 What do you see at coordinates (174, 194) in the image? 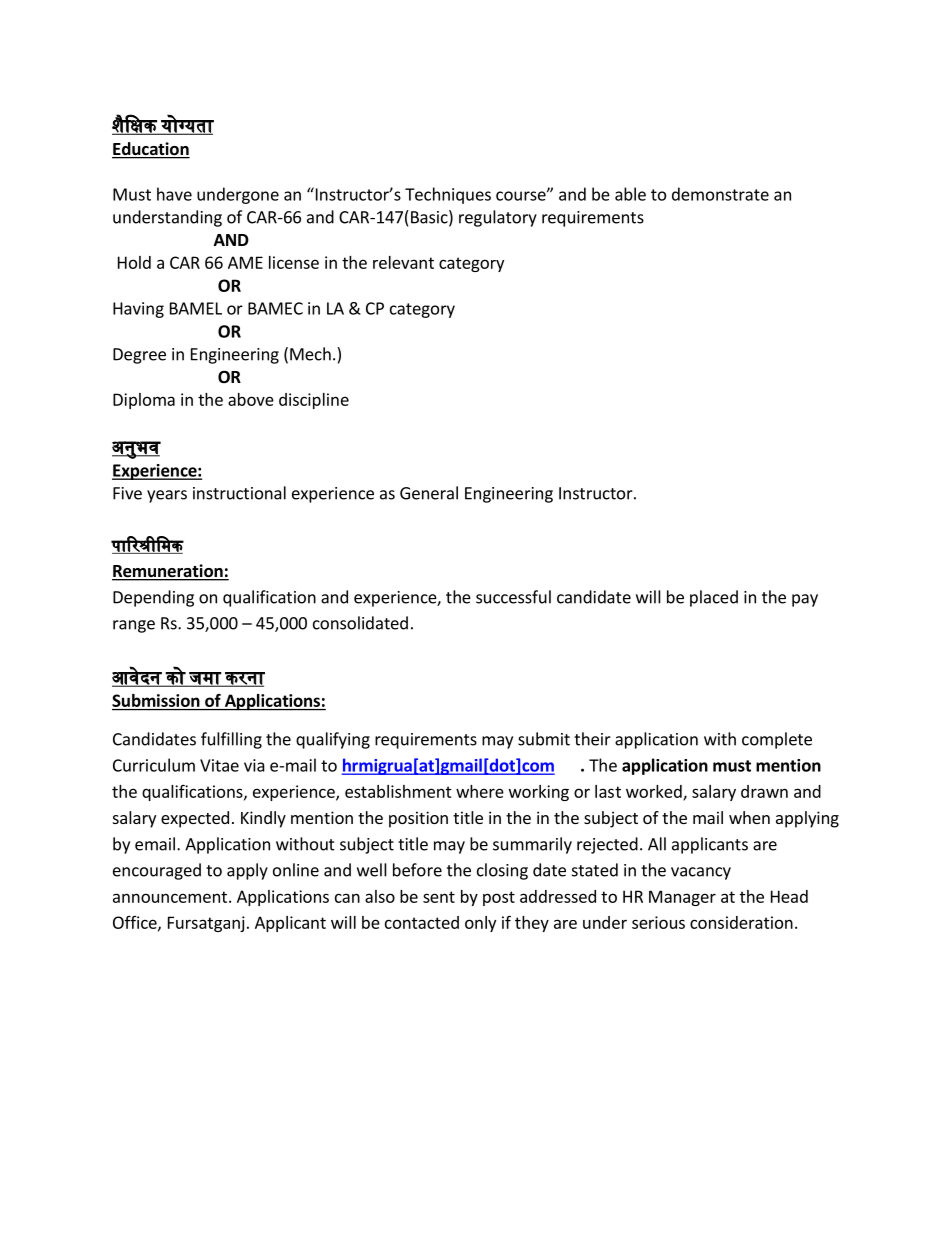
I see `have` at bounding box center [174, 194].
